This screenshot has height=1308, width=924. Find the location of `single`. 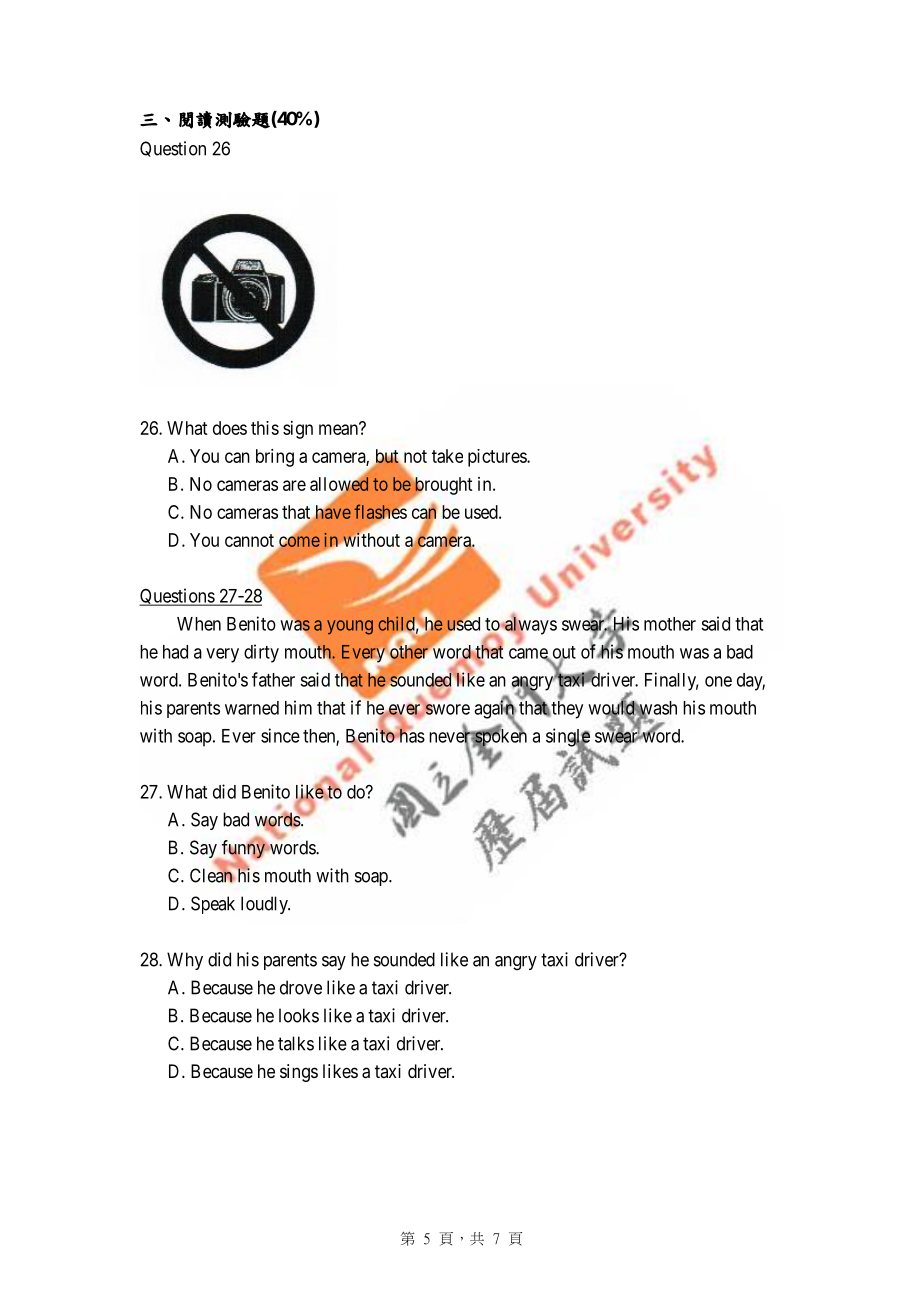

single is located at coordinates (568, 738).
